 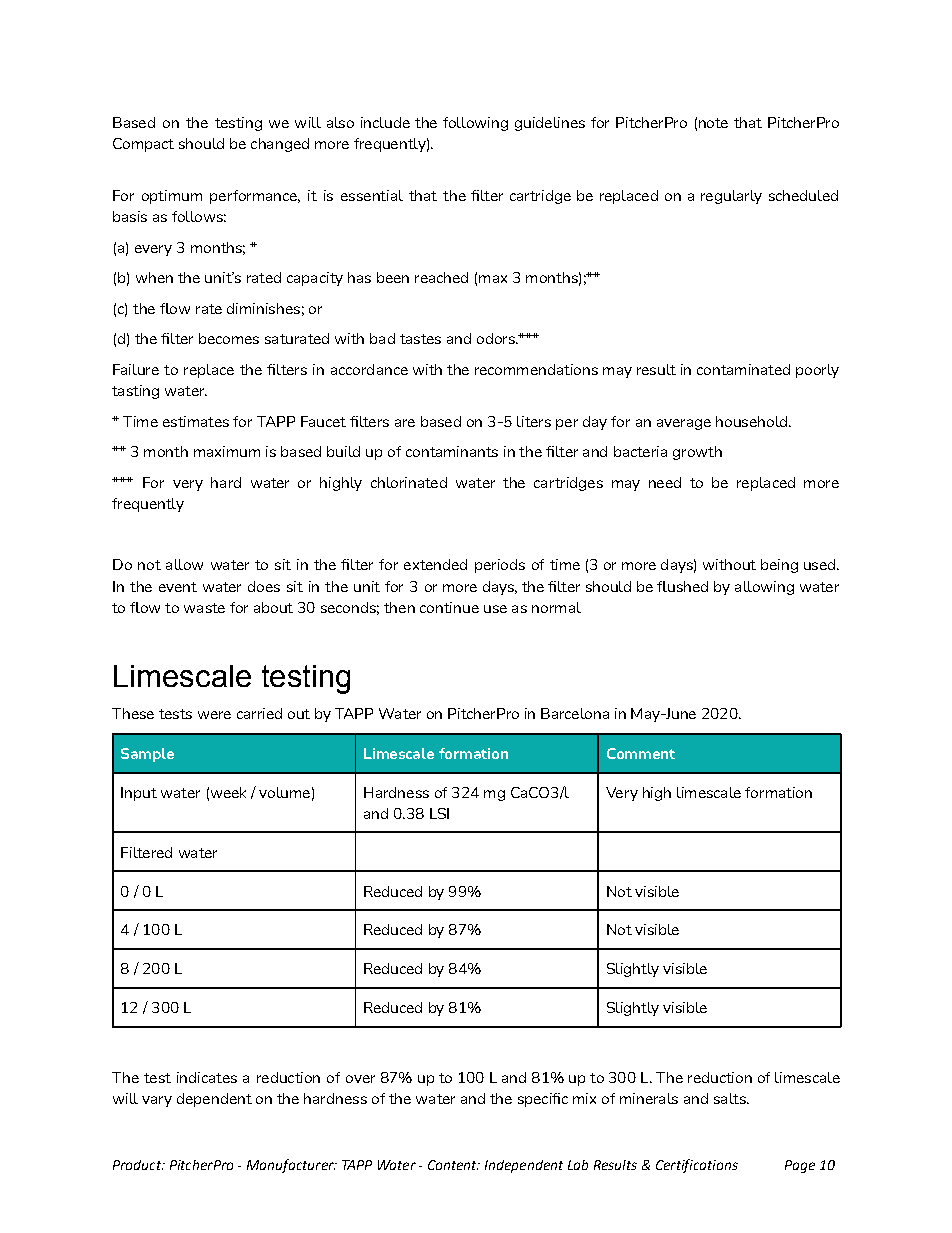 I want to click on salts, so click(x=731, y=1098).
